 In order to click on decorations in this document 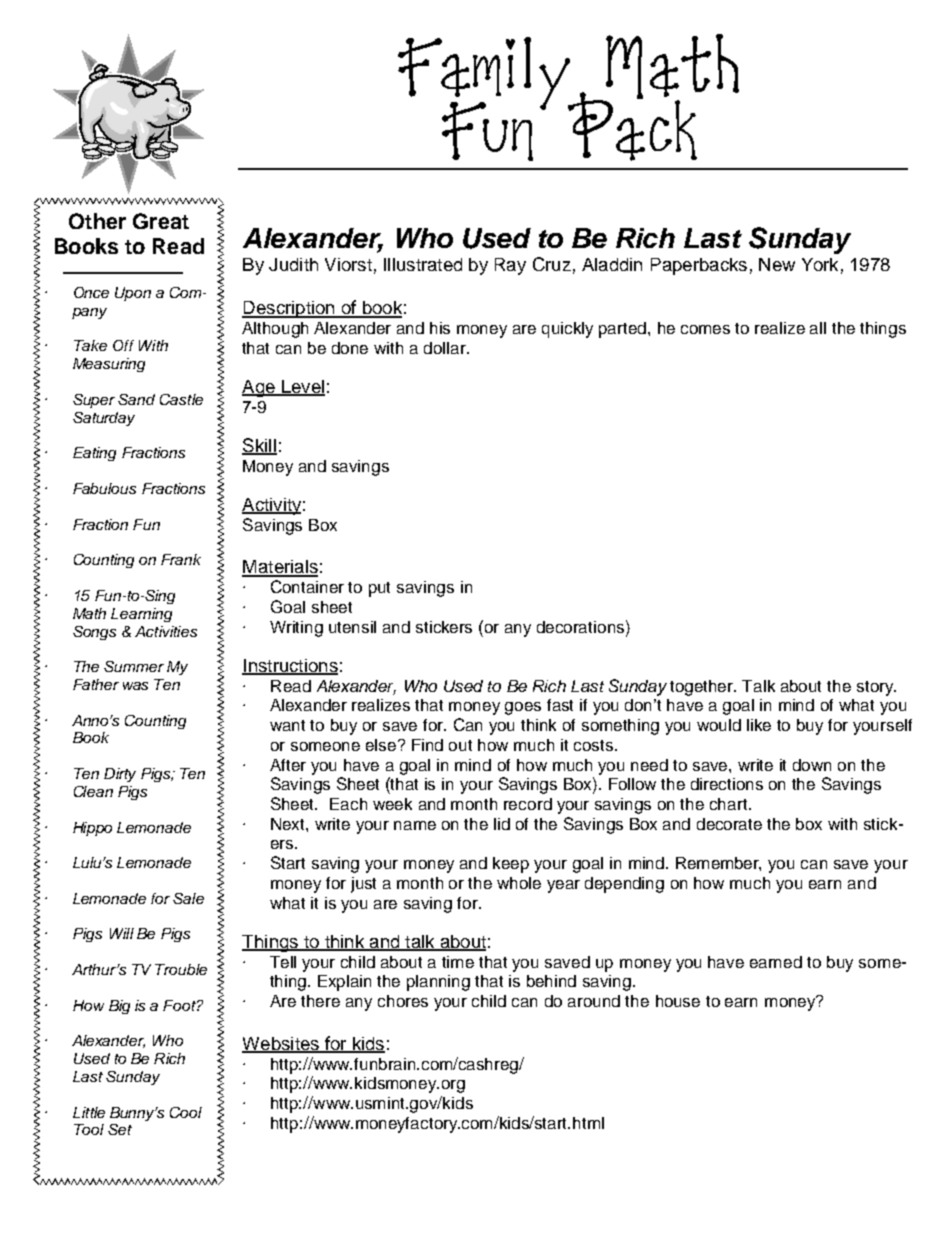, I will do `click(582, 626)`.
